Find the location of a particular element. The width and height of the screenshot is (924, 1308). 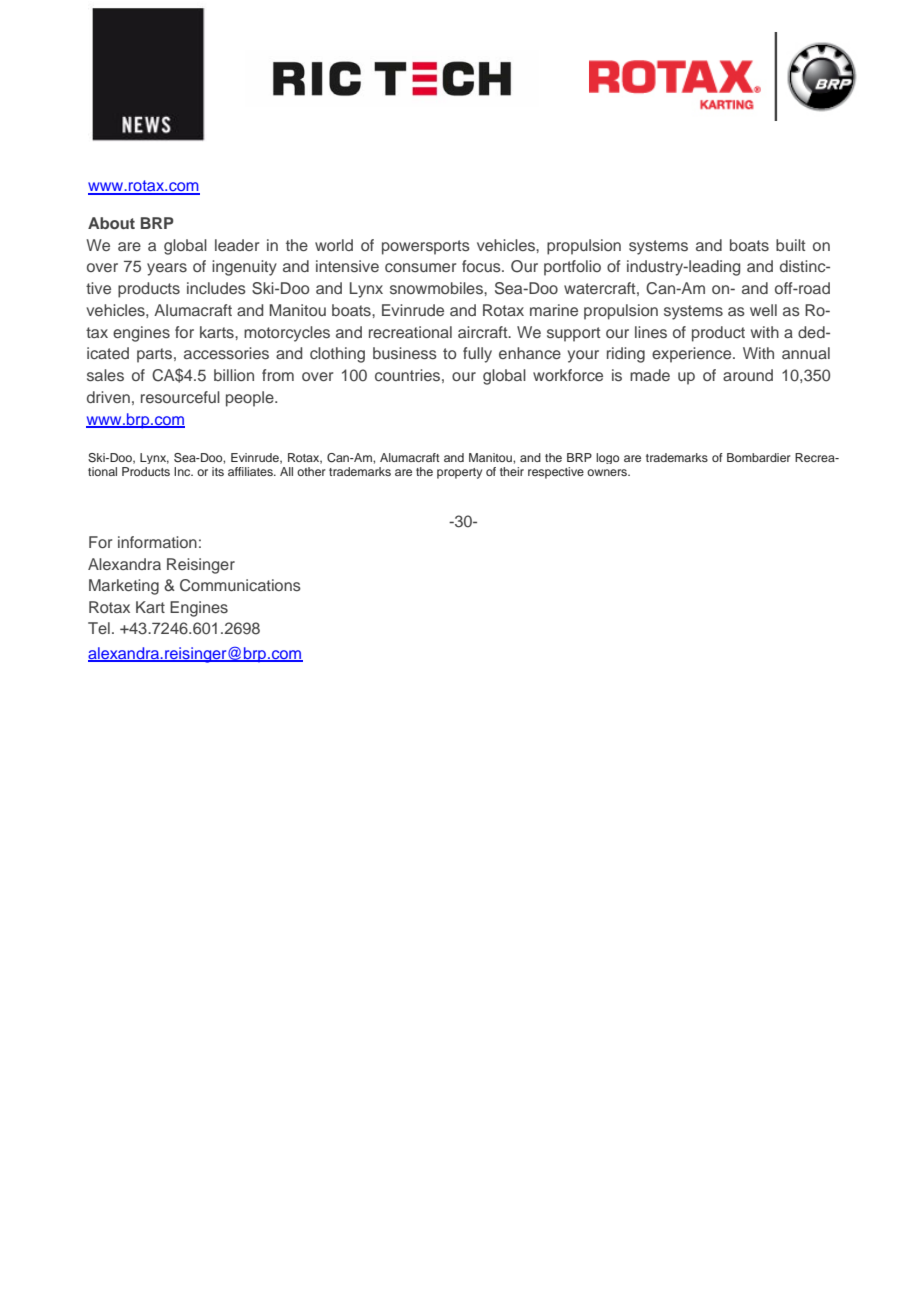

Tel is located at coordinates (99, 628).
